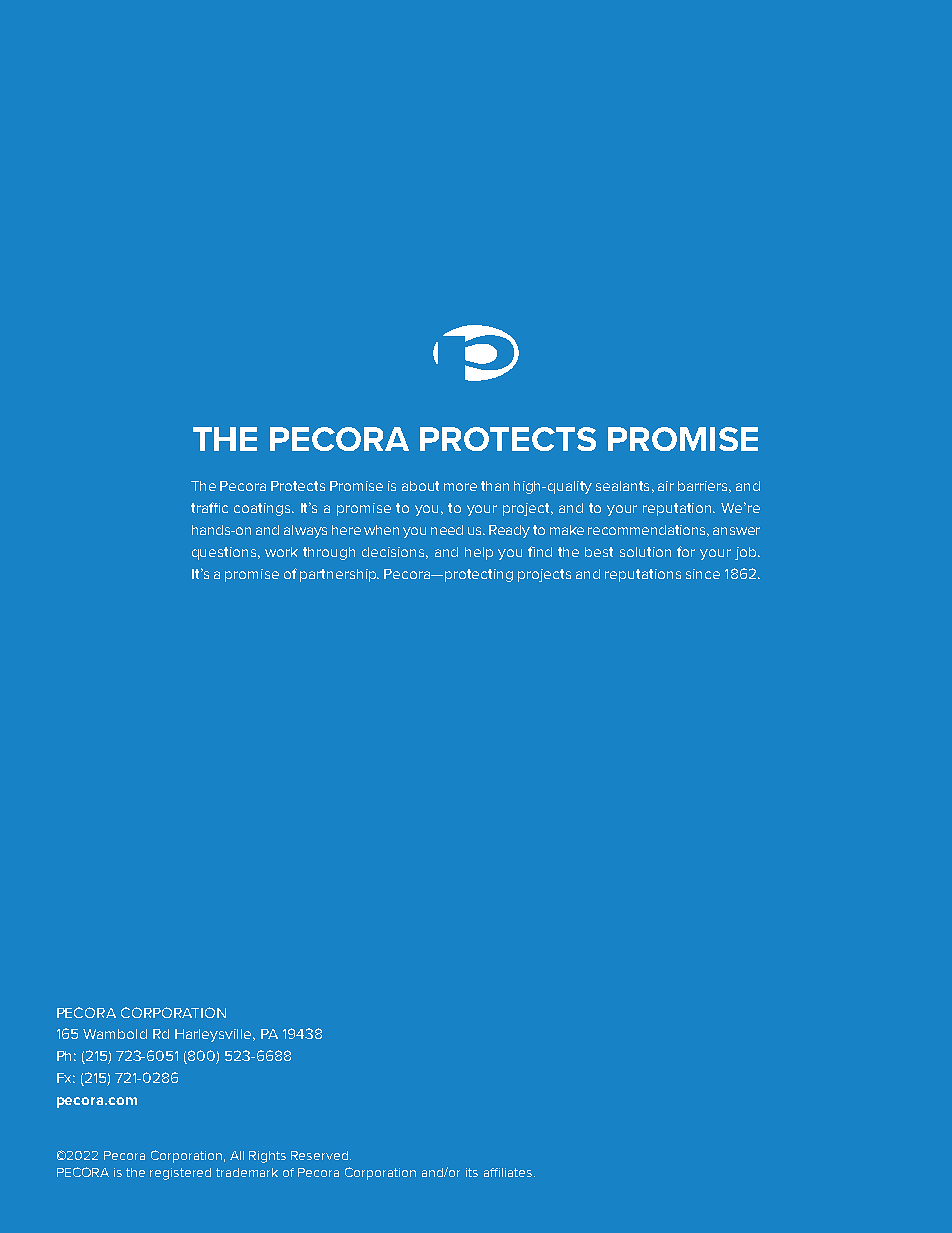 Image resolution: width=952 pixels, height=1233 pixels. What do you see at coordinates (319, 1155) in the screenshot?
I see `Reserved` at bounding box center [319, 1155].
